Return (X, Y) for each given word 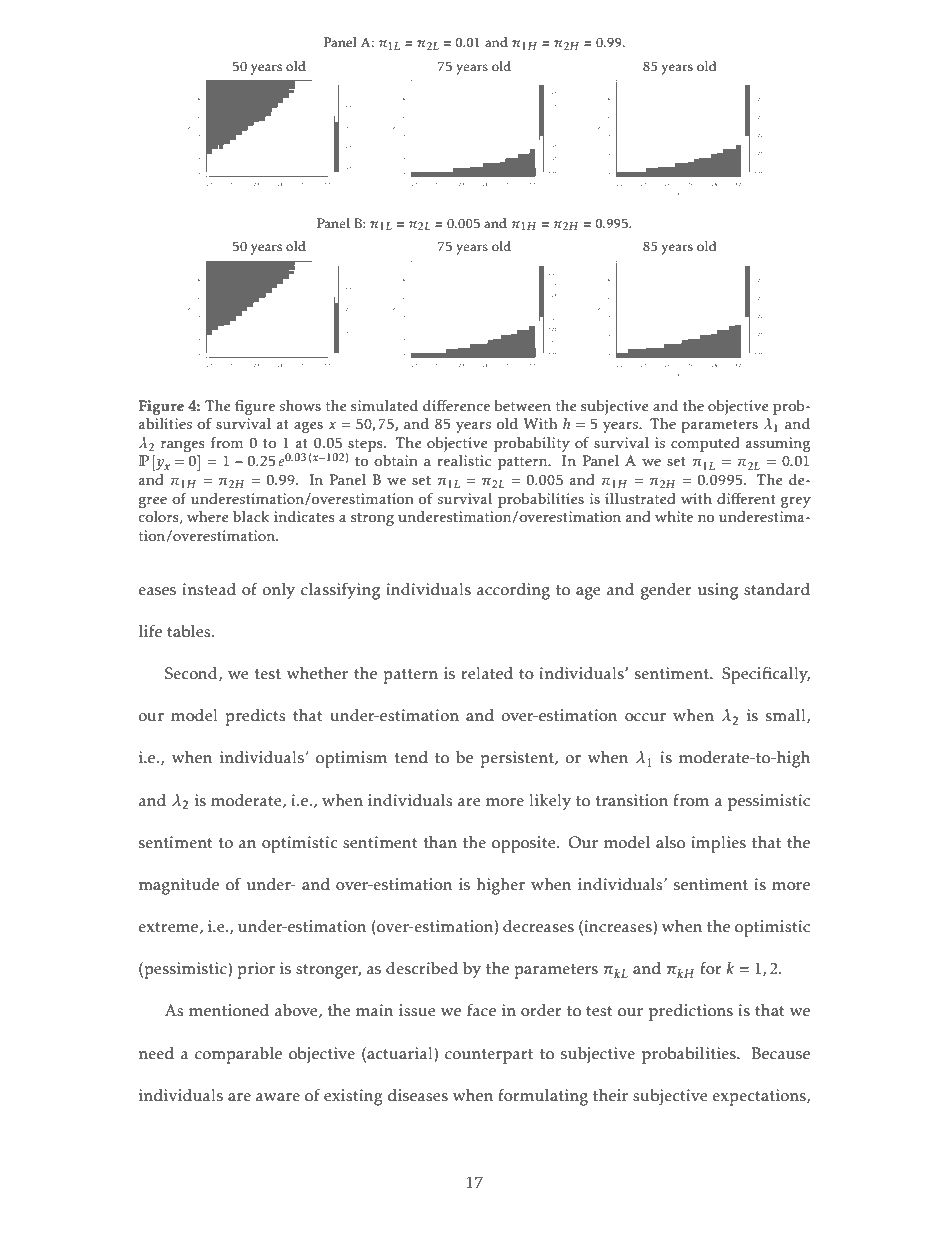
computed (705, 444)
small (787, 716)
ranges (183, 446)
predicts (255, 717)
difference (456, 406)
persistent (518, 759)
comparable (238, 1055)
